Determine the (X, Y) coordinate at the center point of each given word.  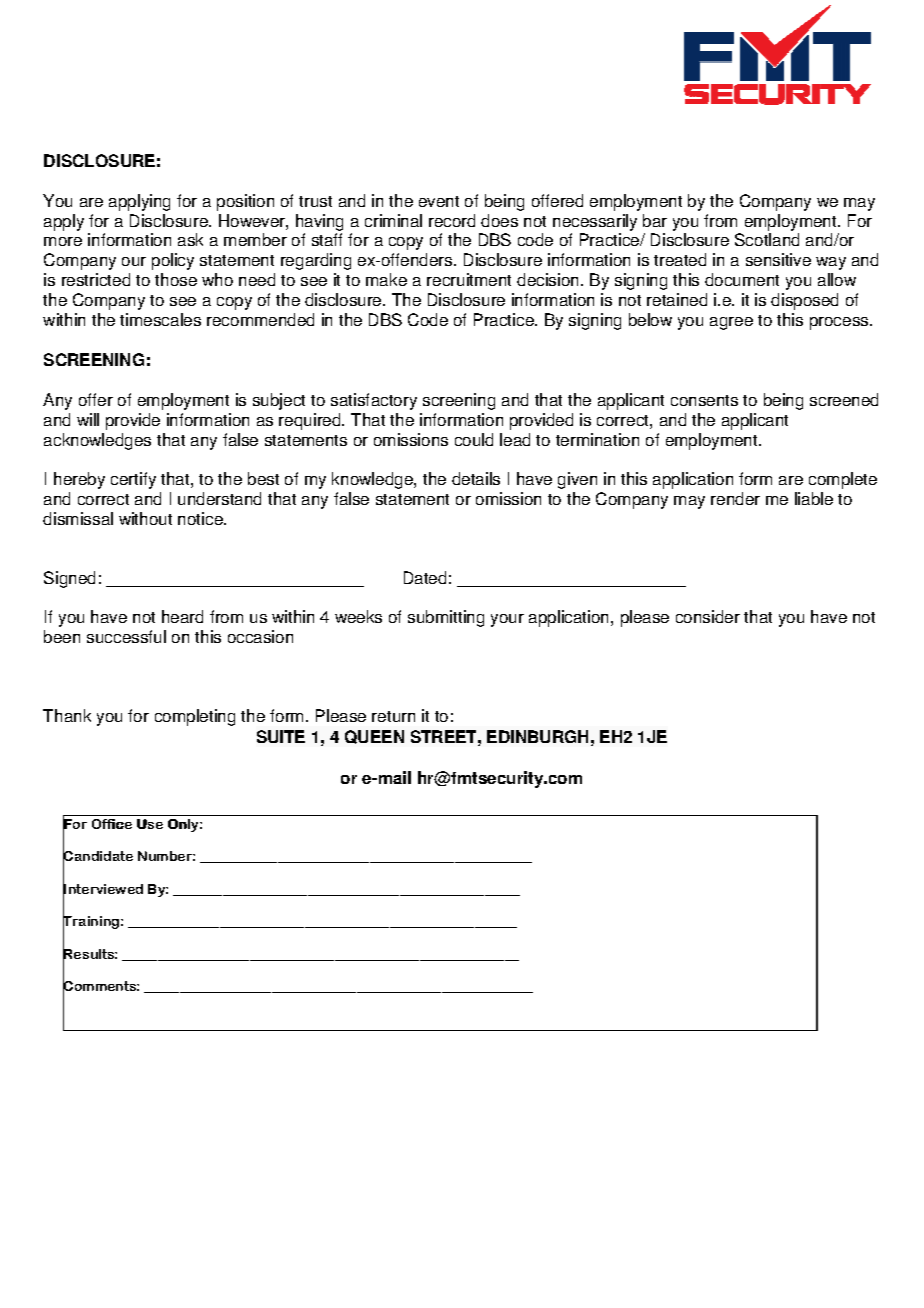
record (452, 220)
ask (190, 239)
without (145, 518)
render (735, 498)
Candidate (98, 856)
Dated (425, 577)
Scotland (767, 239)
